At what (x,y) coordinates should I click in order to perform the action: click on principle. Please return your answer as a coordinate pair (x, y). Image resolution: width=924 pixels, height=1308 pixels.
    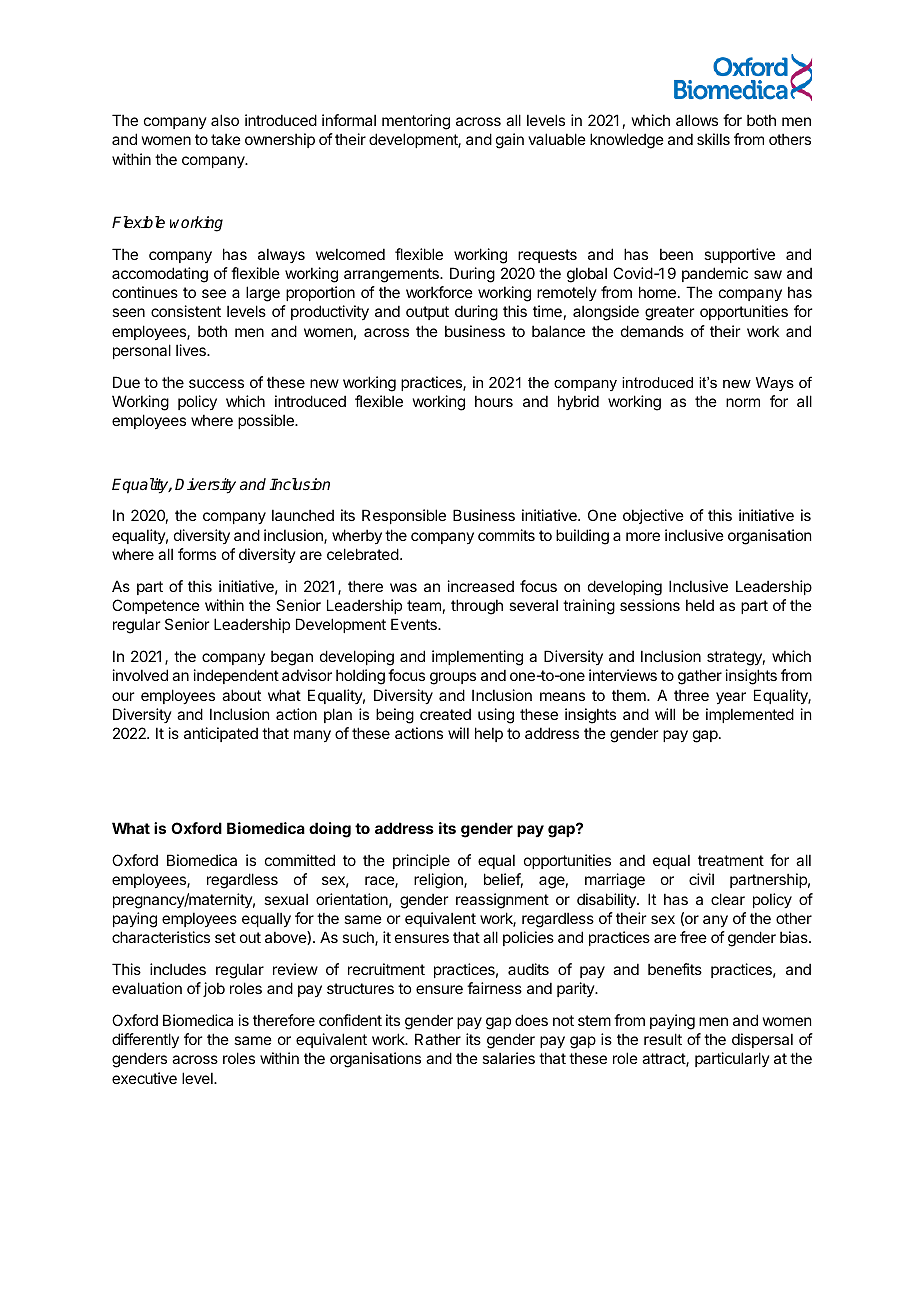
    Looking at the image, I should click on (421, 861).
